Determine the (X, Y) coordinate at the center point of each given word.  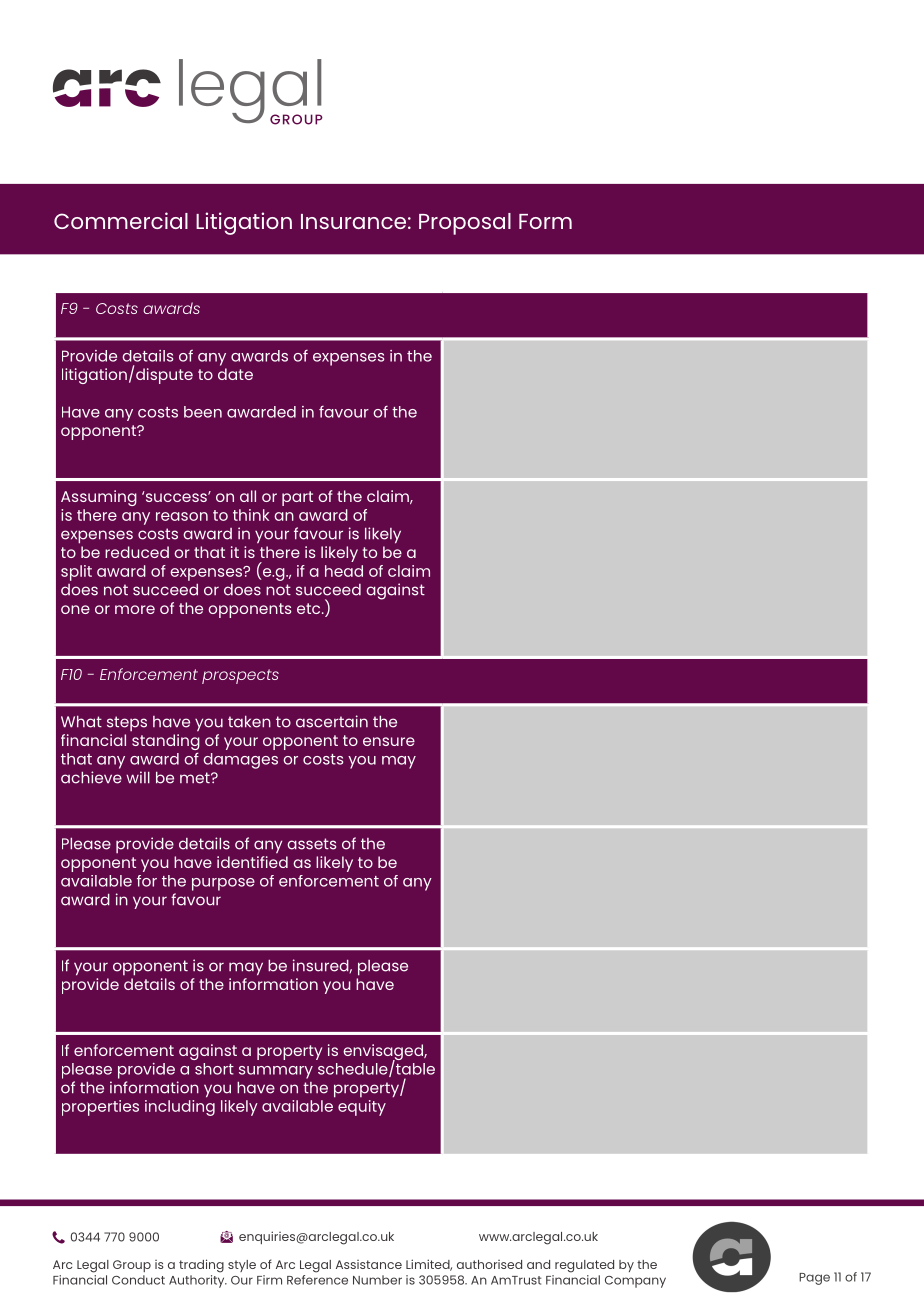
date (235, 374)
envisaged (384, 1053)
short (214, 1069)
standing (166, 743)
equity (362, 1108)
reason (182, 516)
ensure (389, 741)
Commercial (121, 220)
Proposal (465, 224)
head (344, 571)
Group (132, 1266)
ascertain (332, 721)
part (297, 498)
